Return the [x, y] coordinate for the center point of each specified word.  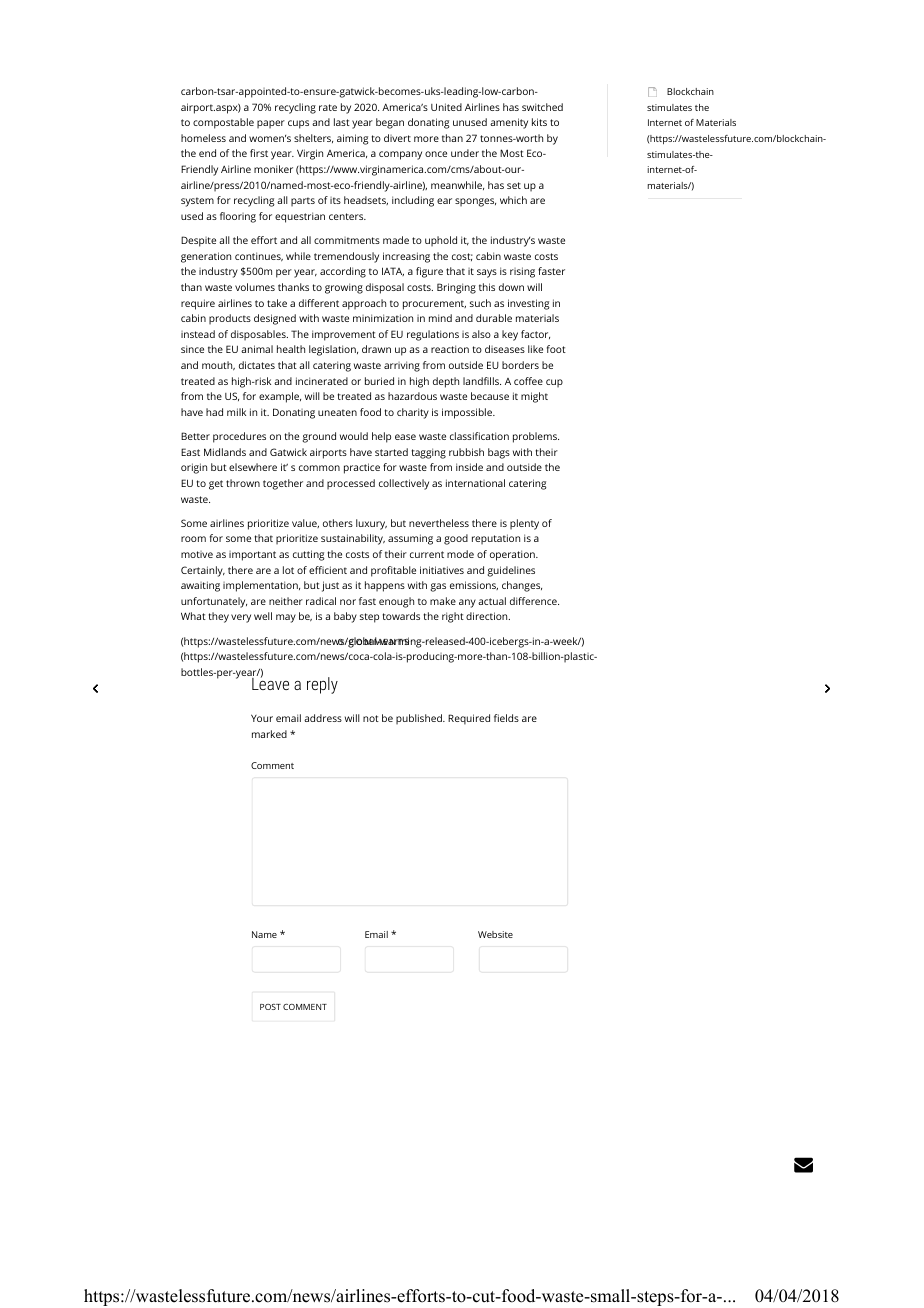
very [241, 618]
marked [269, 734]
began [390, 123]
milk [236, 412]
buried [379, 381]
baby [345, 617]
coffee [528, 381]
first [259, 153]
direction [488, 616]
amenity [509, 123]
